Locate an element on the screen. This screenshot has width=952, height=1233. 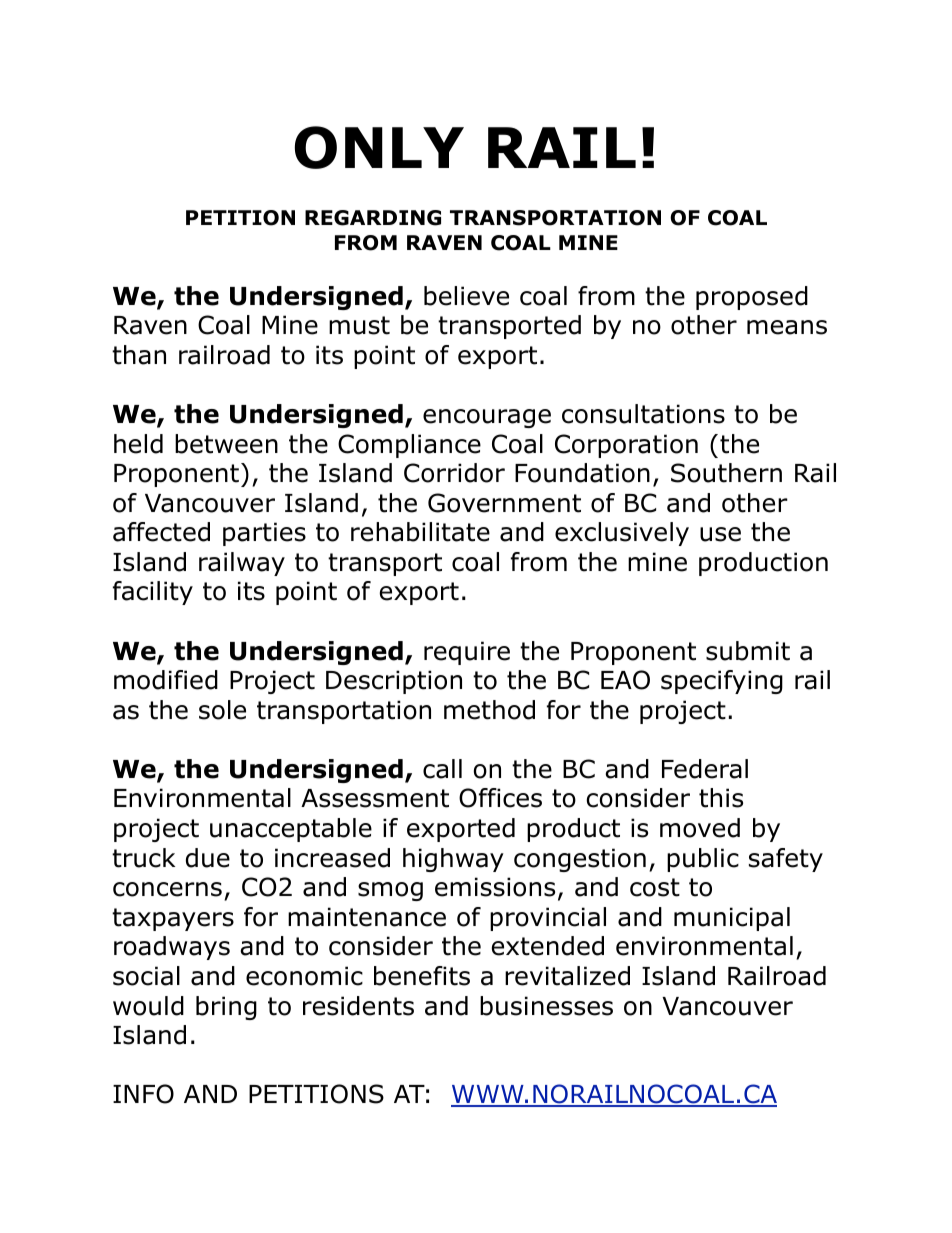
businesses is located at coordinates (546, 1006).
